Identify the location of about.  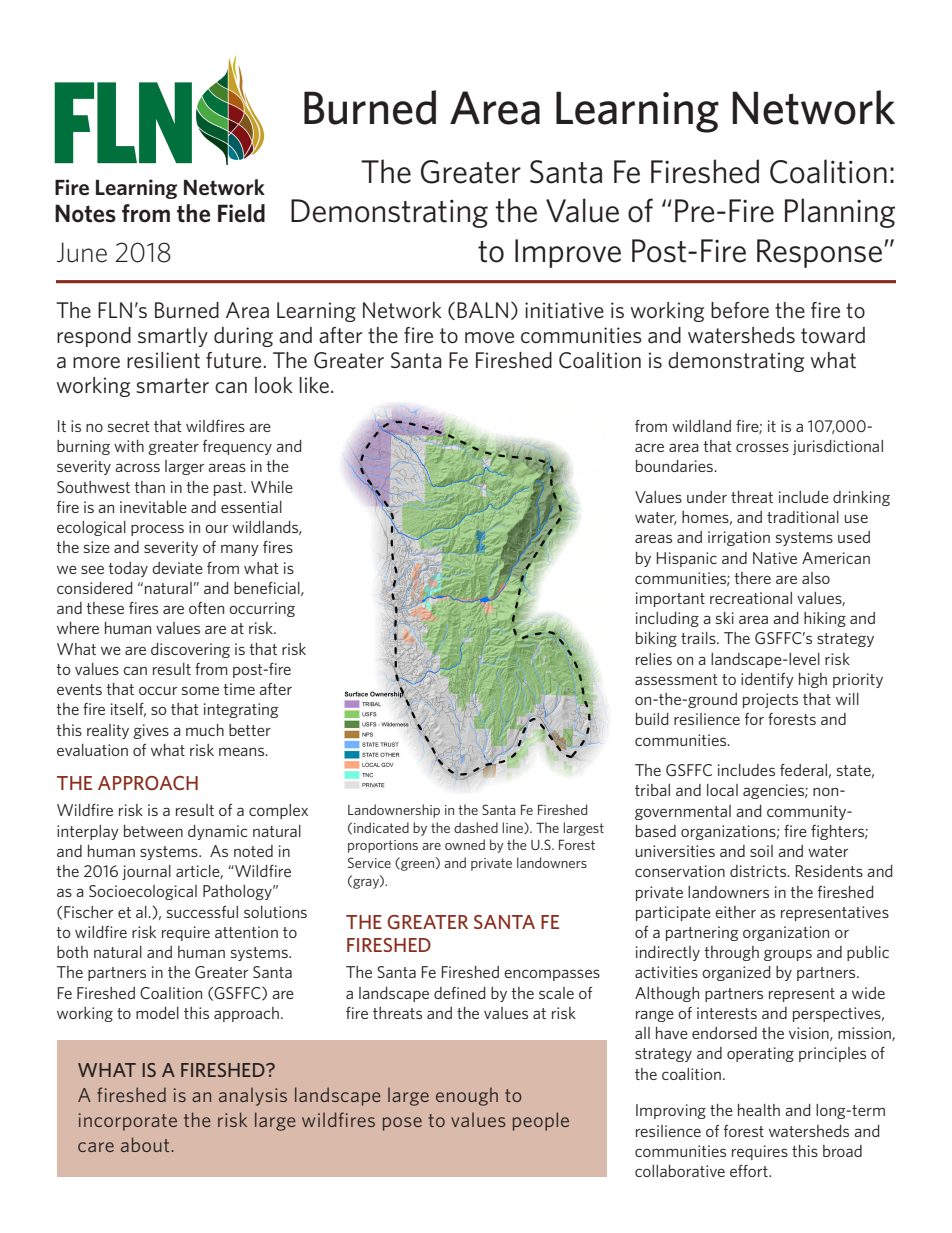
(146, 1144).
